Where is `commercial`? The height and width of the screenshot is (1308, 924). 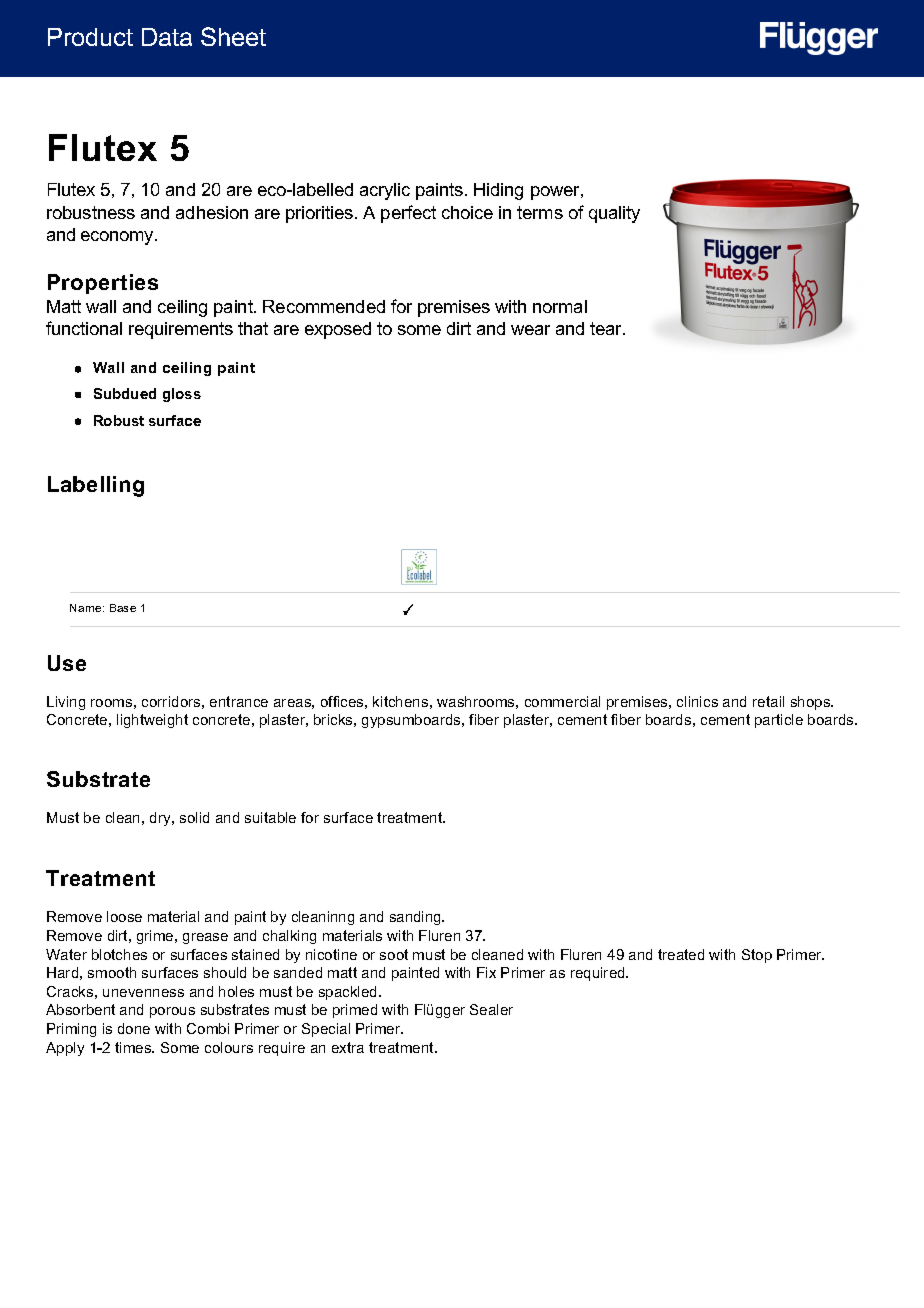 commercial is located at coordinates (562, 701).
